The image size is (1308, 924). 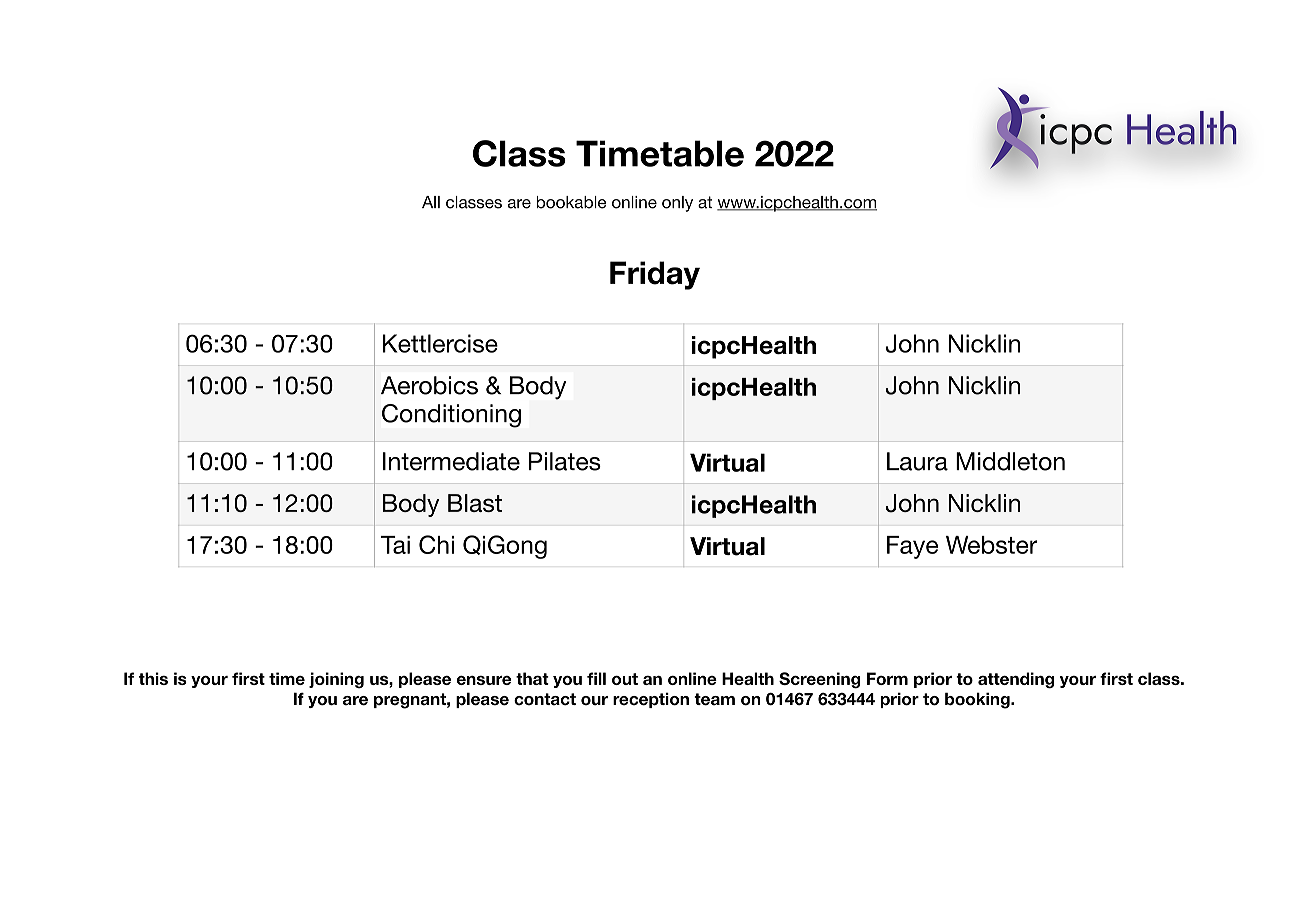 What do you see at coordinates (655, 275) in the screenshot?
I see `Friday` at bounding box center [655, 275].
